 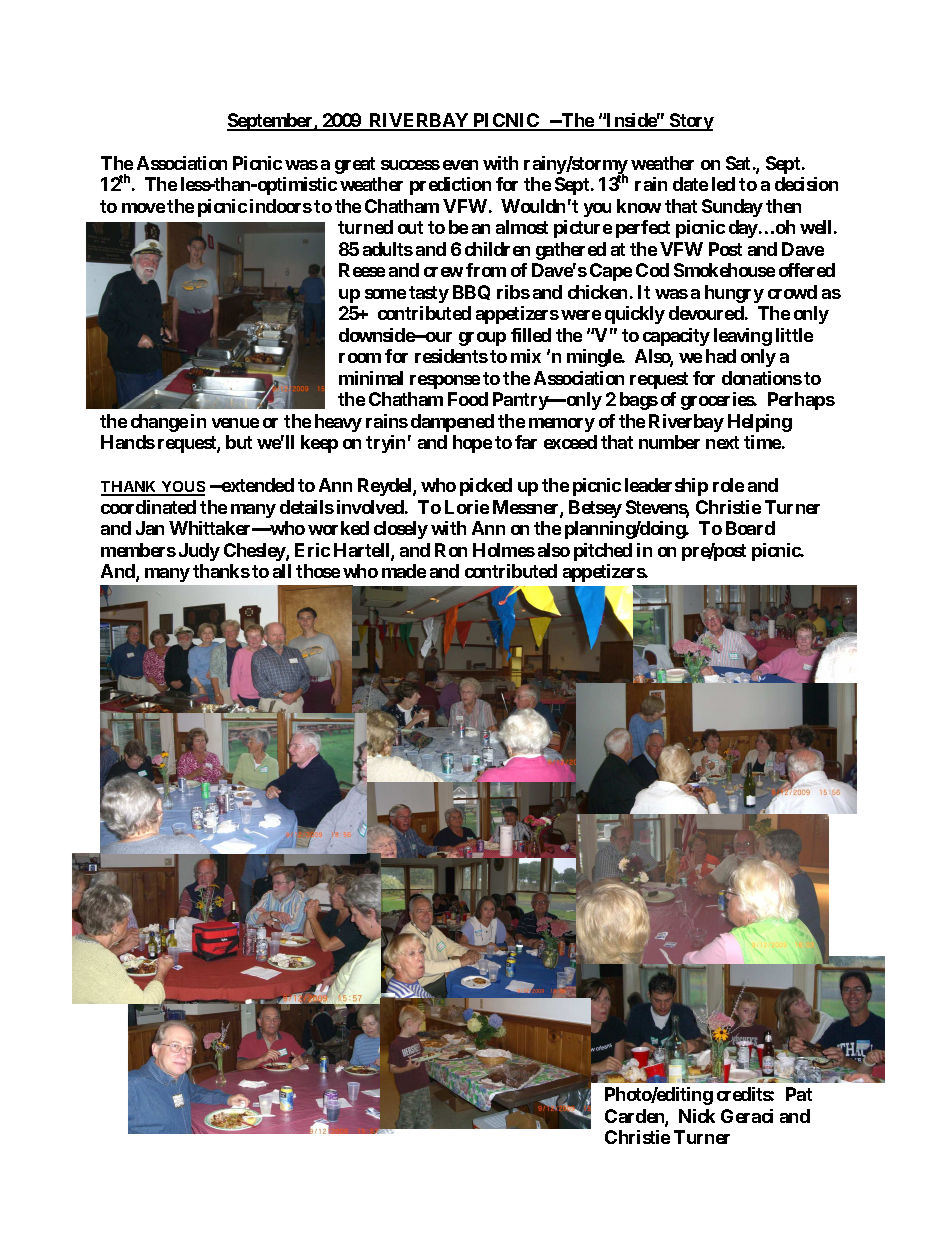 I want to click on Pat, so click(x=799, y=1094).
